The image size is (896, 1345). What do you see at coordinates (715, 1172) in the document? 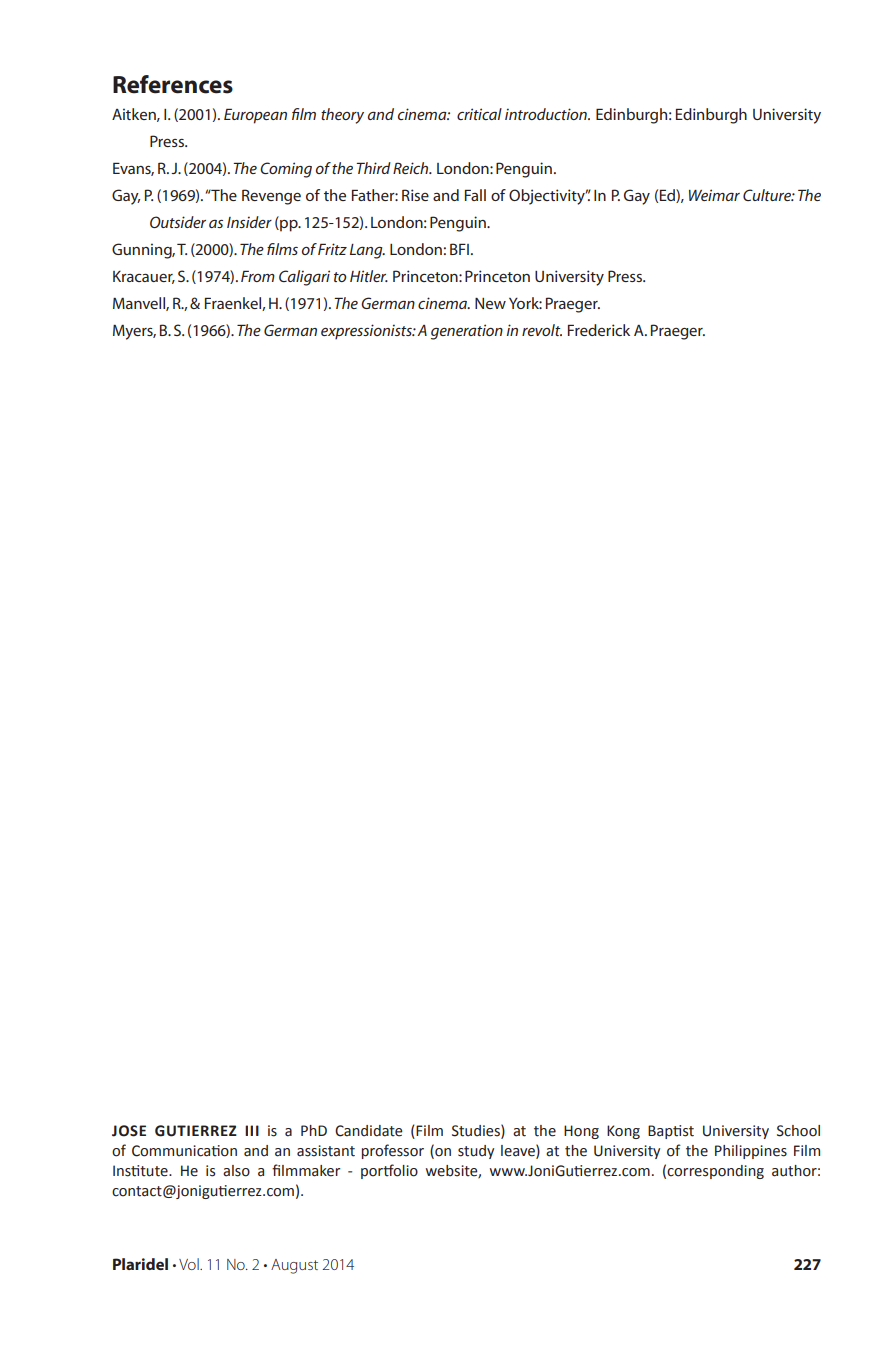
I see `corresponding` at bounding box center [715, 1172].
